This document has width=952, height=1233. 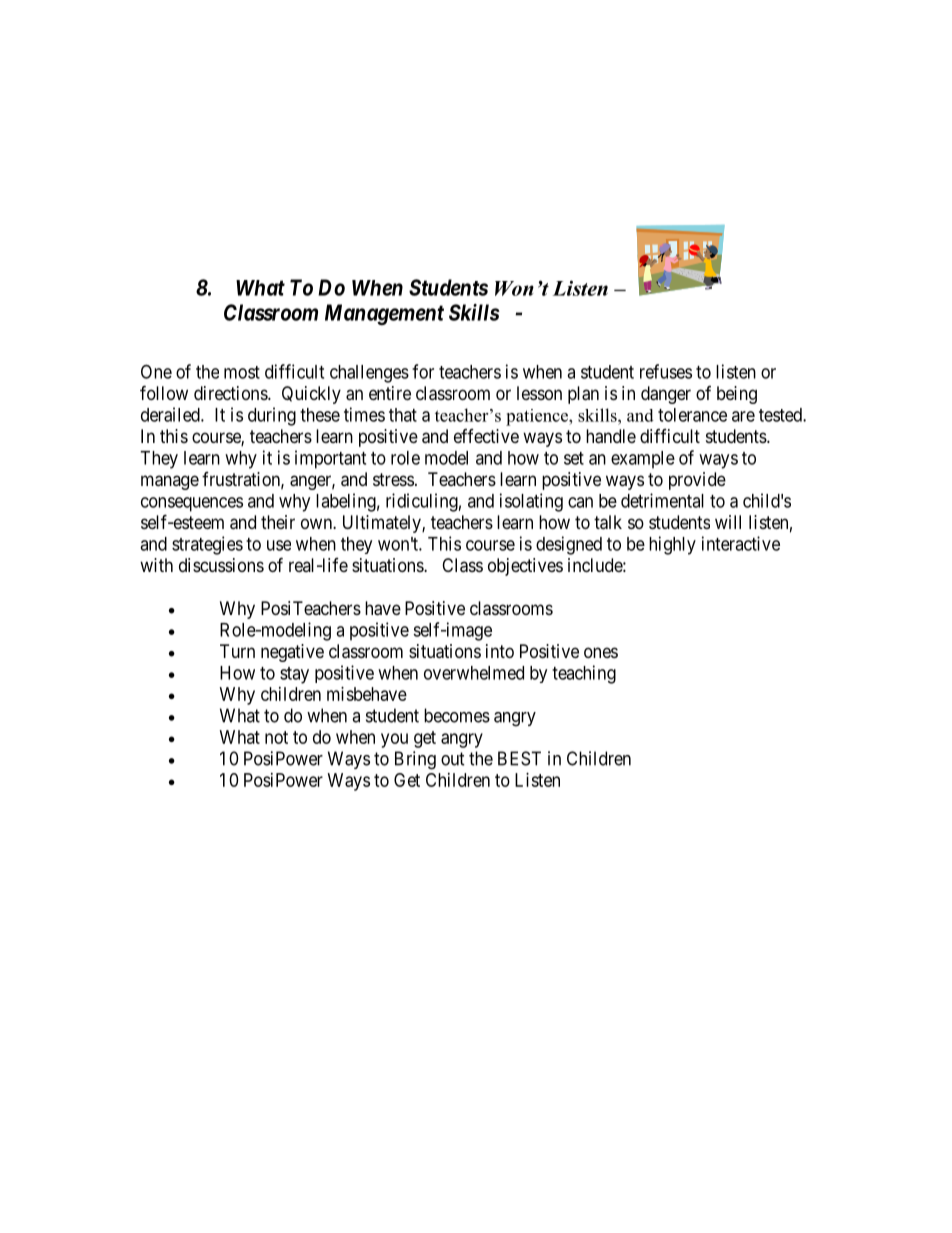 What do you see at coordinates (737, 395) in the document?
I see `being` at bounding box center [737, 395].
